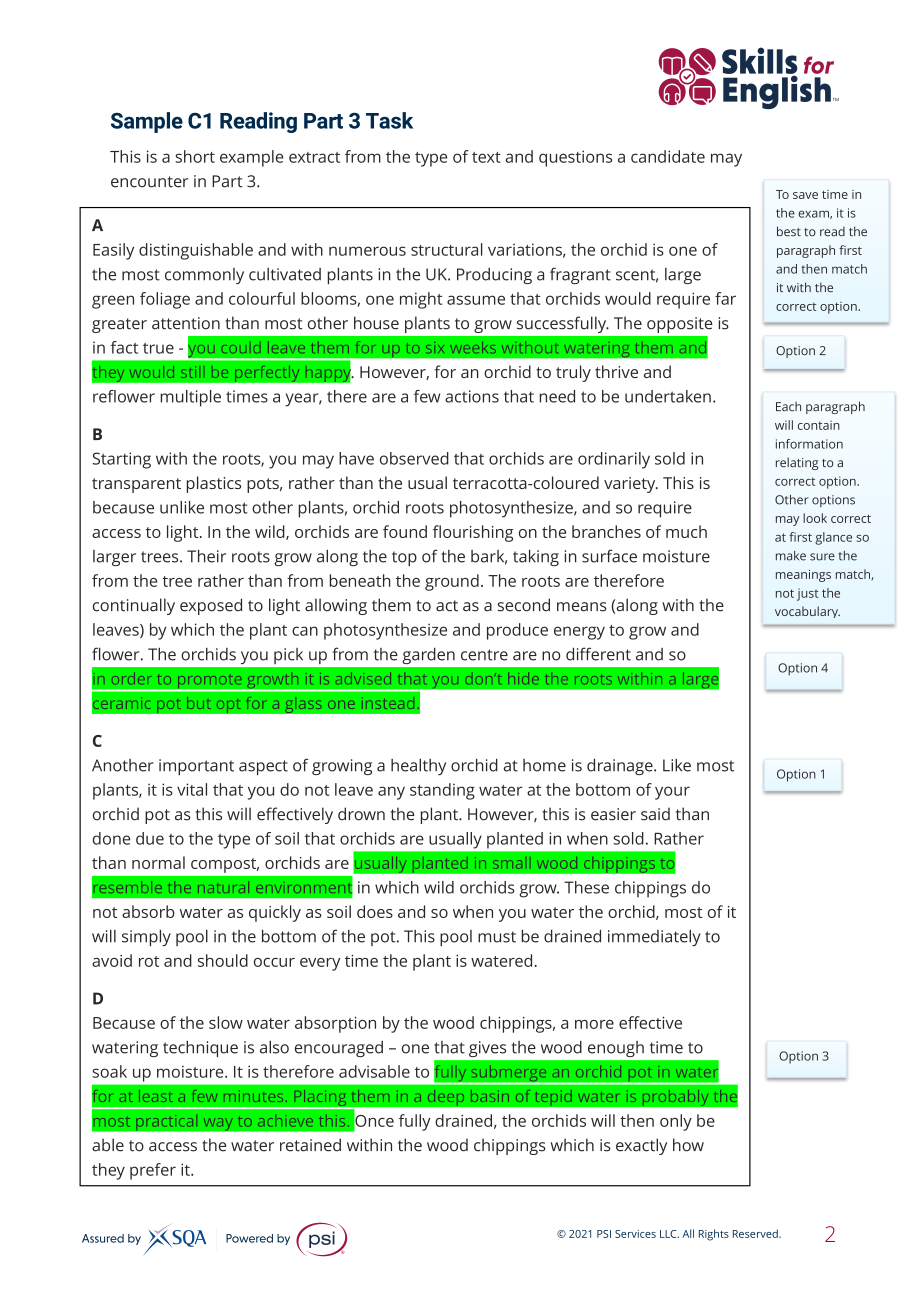 This screenshot has width=924, height=1309. Describe the element at coordinates (195, 156) in the screenshot. I see `short` at that location.
